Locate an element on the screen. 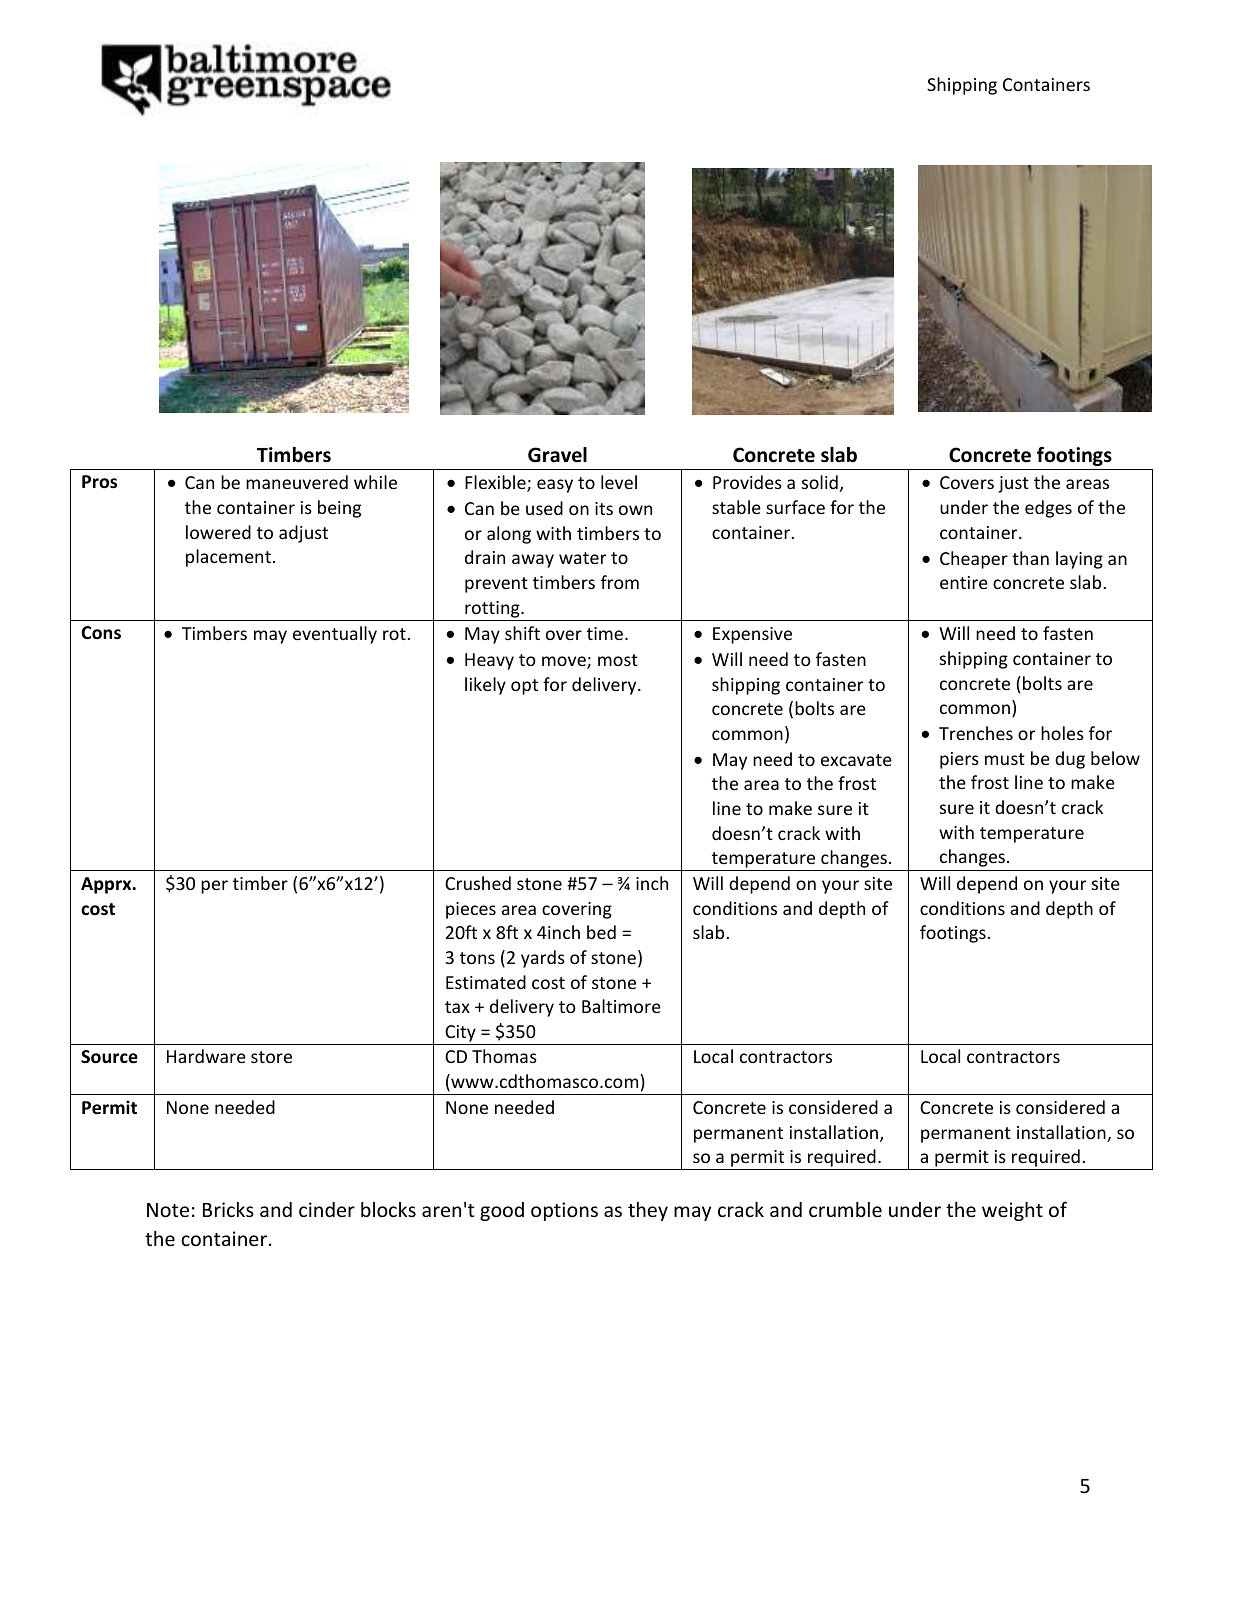 This screenshot has height=1599, width=1236. its is located at coordinates (604, 508).
